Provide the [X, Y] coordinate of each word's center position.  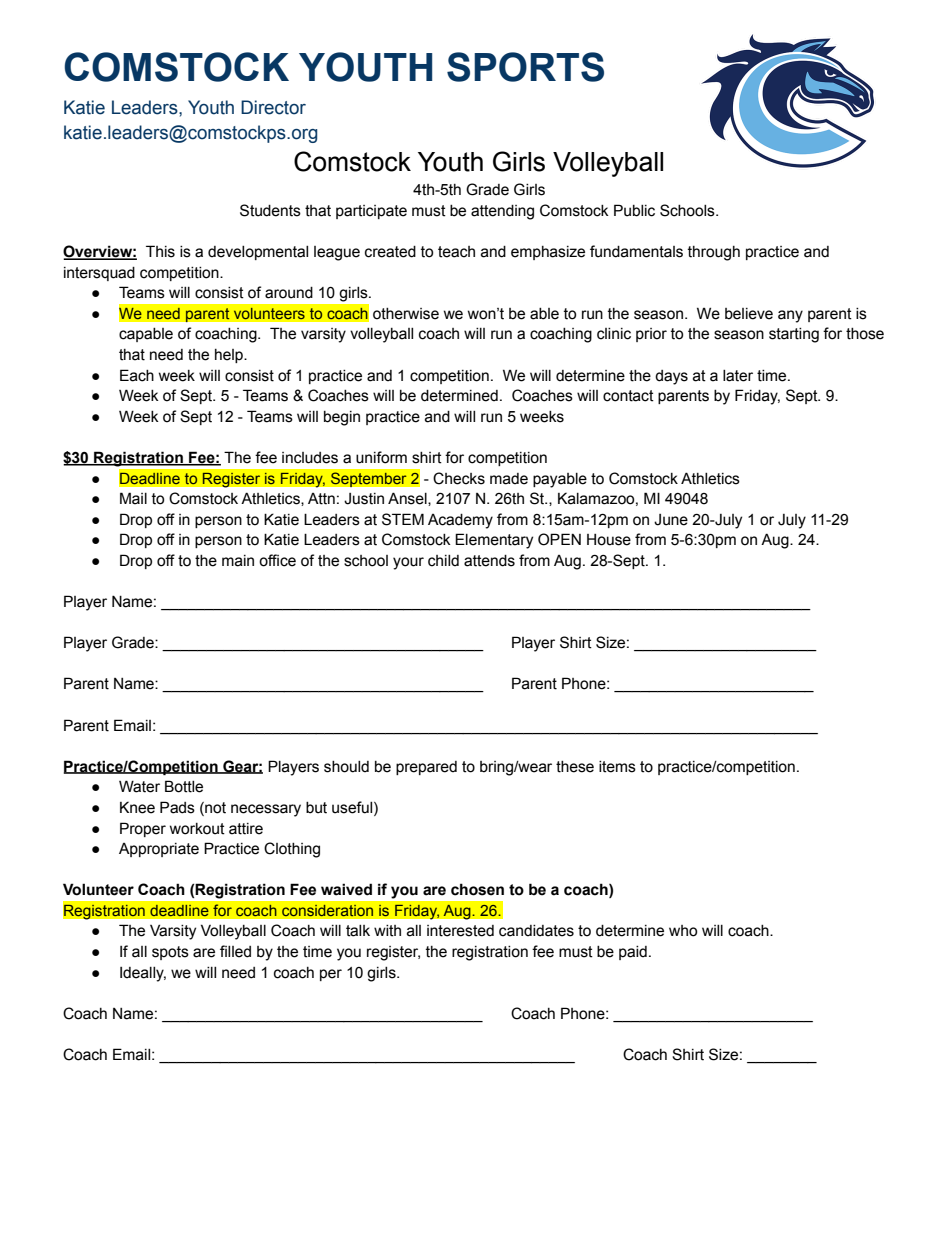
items [617, 767]
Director [273, 107]
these [575, 767]
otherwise [406, 314]
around [289, 293]
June [671, 520]
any [790, 316]
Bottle [184, 786]
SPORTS [525, 67]
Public [634, 210]
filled [235, 951]
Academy [460, 521]
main [238, 561]
